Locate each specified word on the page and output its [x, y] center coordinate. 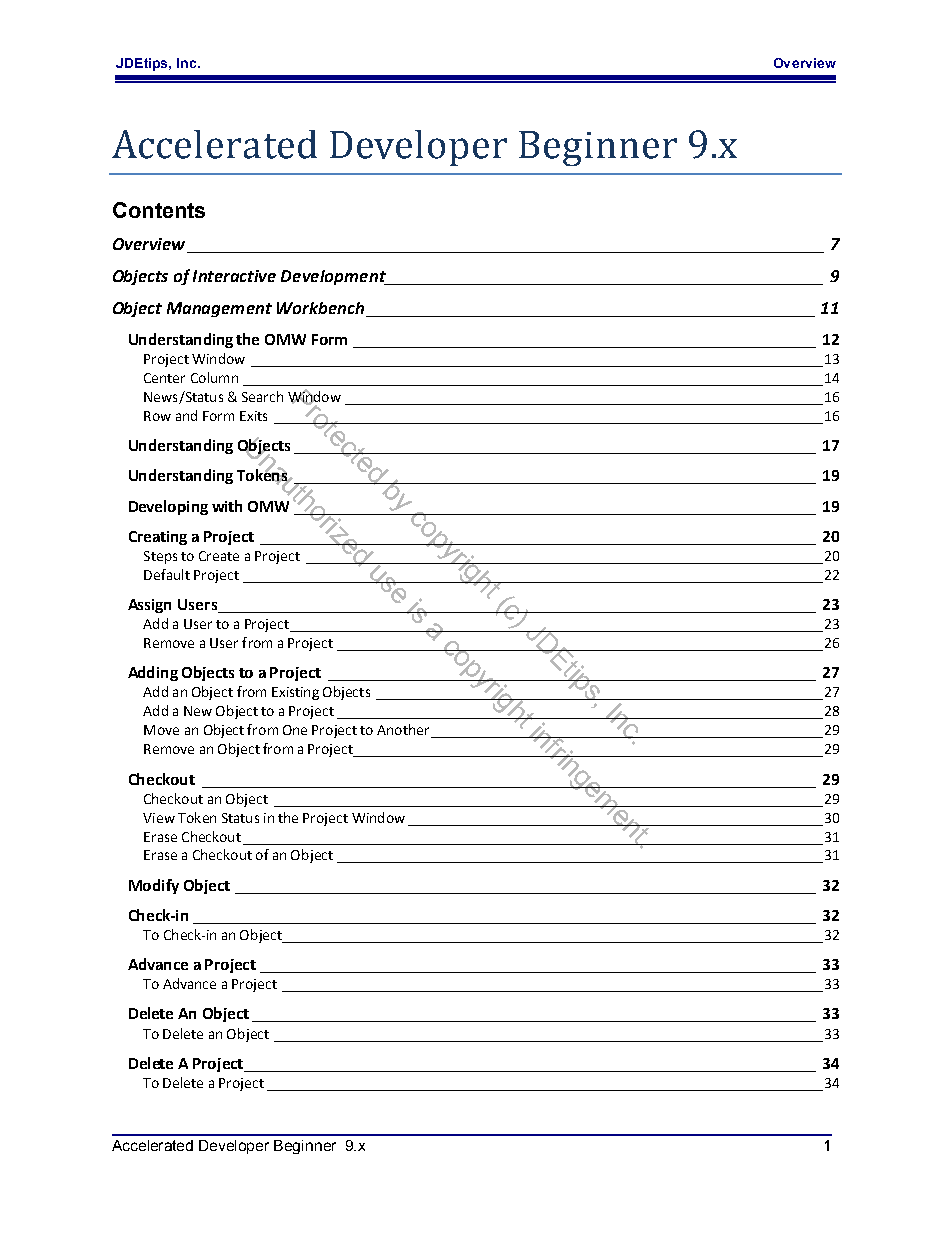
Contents [159, 210]
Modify [154, 886]
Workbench [320, 308]
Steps [160, 557]
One [295, 730]
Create [219, 556]
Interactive [234, 276]
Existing [295, 693]
